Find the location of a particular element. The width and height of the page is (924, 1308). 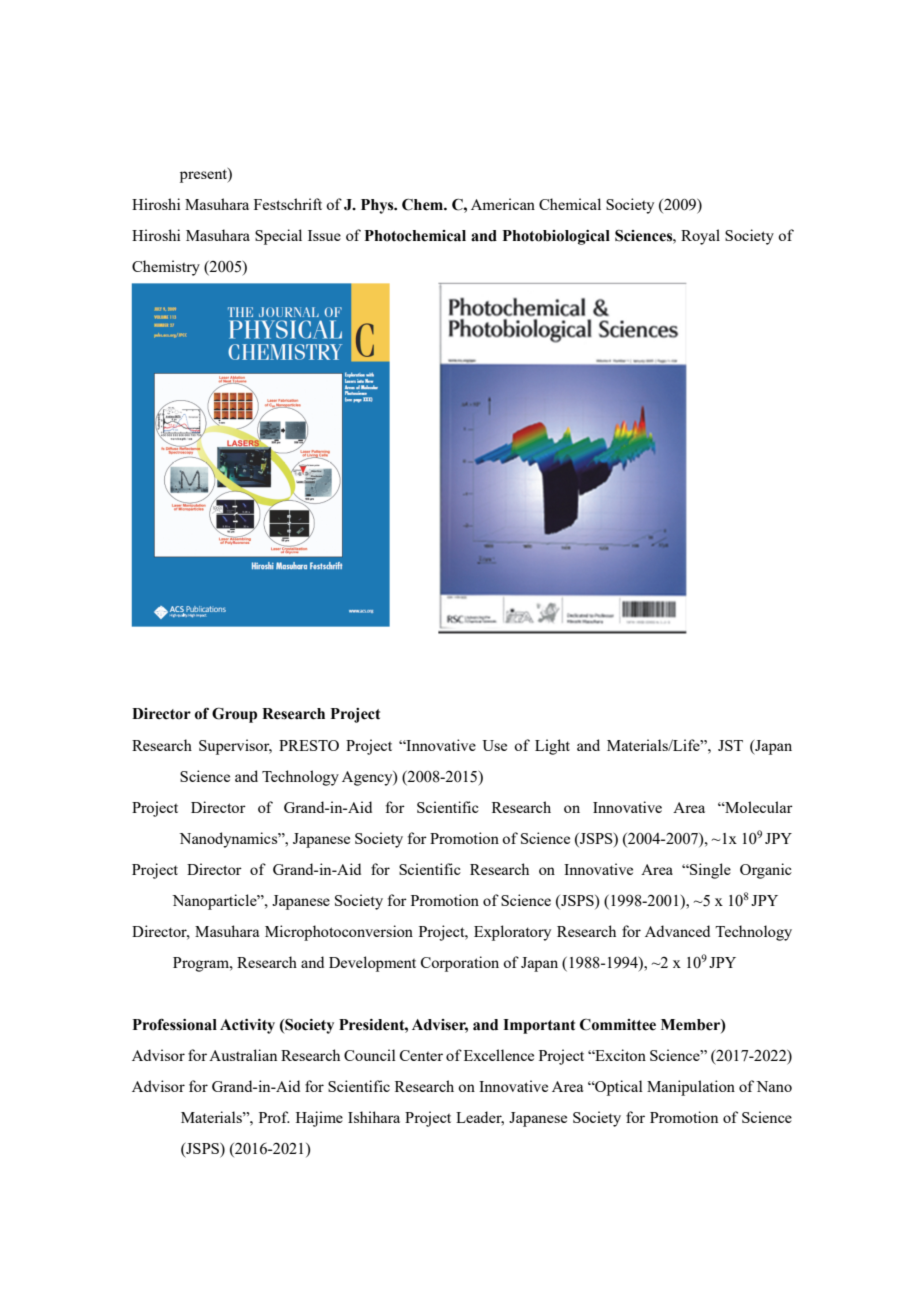

Special is located at coordinates (278, 237).
